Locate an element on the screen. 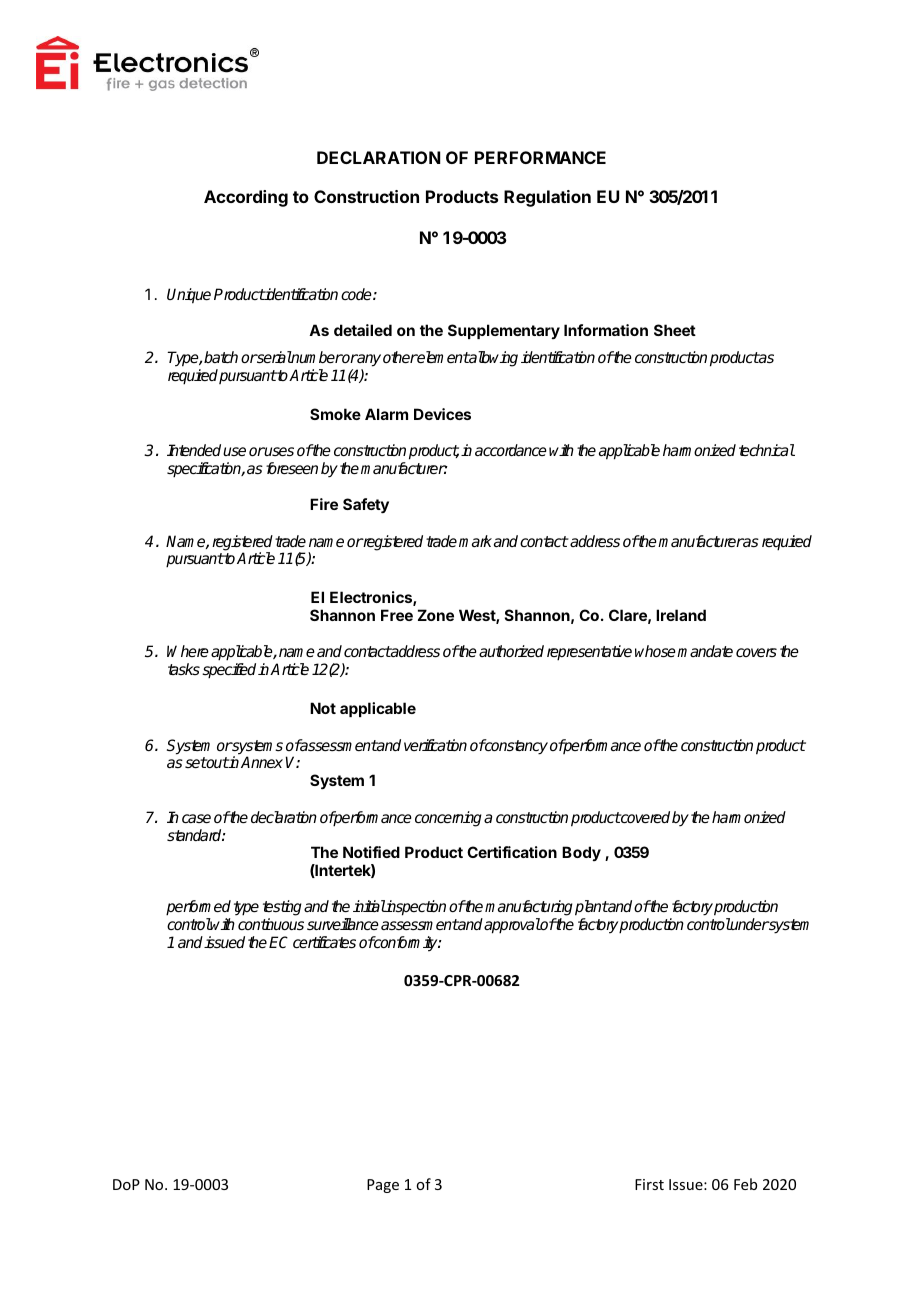 The height and width of the screenshot is (1308, 924). authorized is located at coordinates (511, 651).
